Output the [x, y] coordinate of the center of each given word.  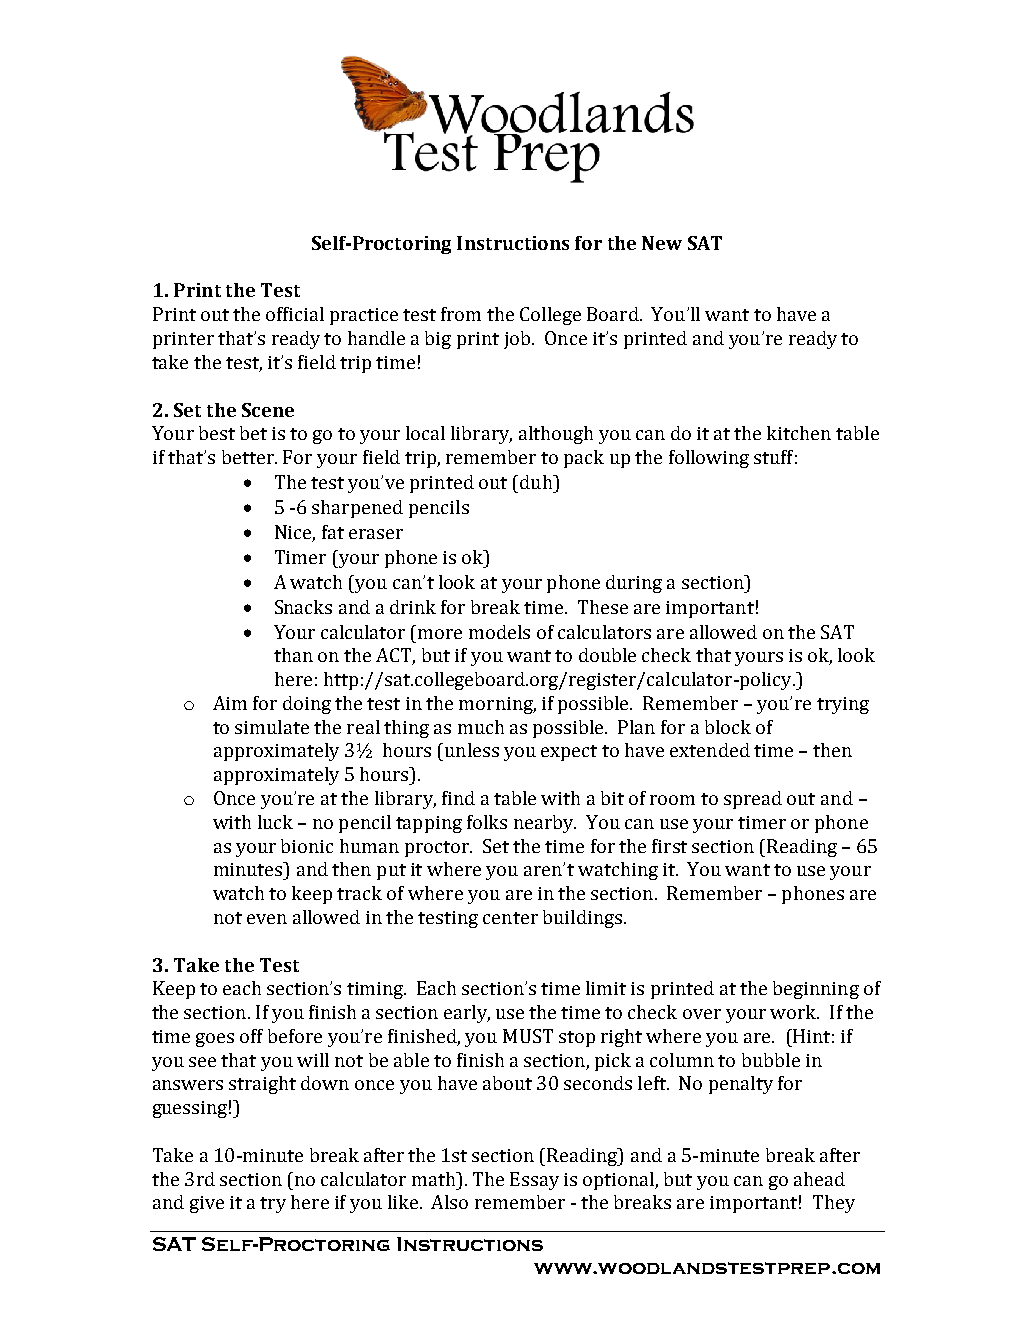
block [728, 727]
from [461, 314]
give [207, 1204]
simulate [272, 727]
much [481, 727]
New [662, 243]
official [295, 314]
